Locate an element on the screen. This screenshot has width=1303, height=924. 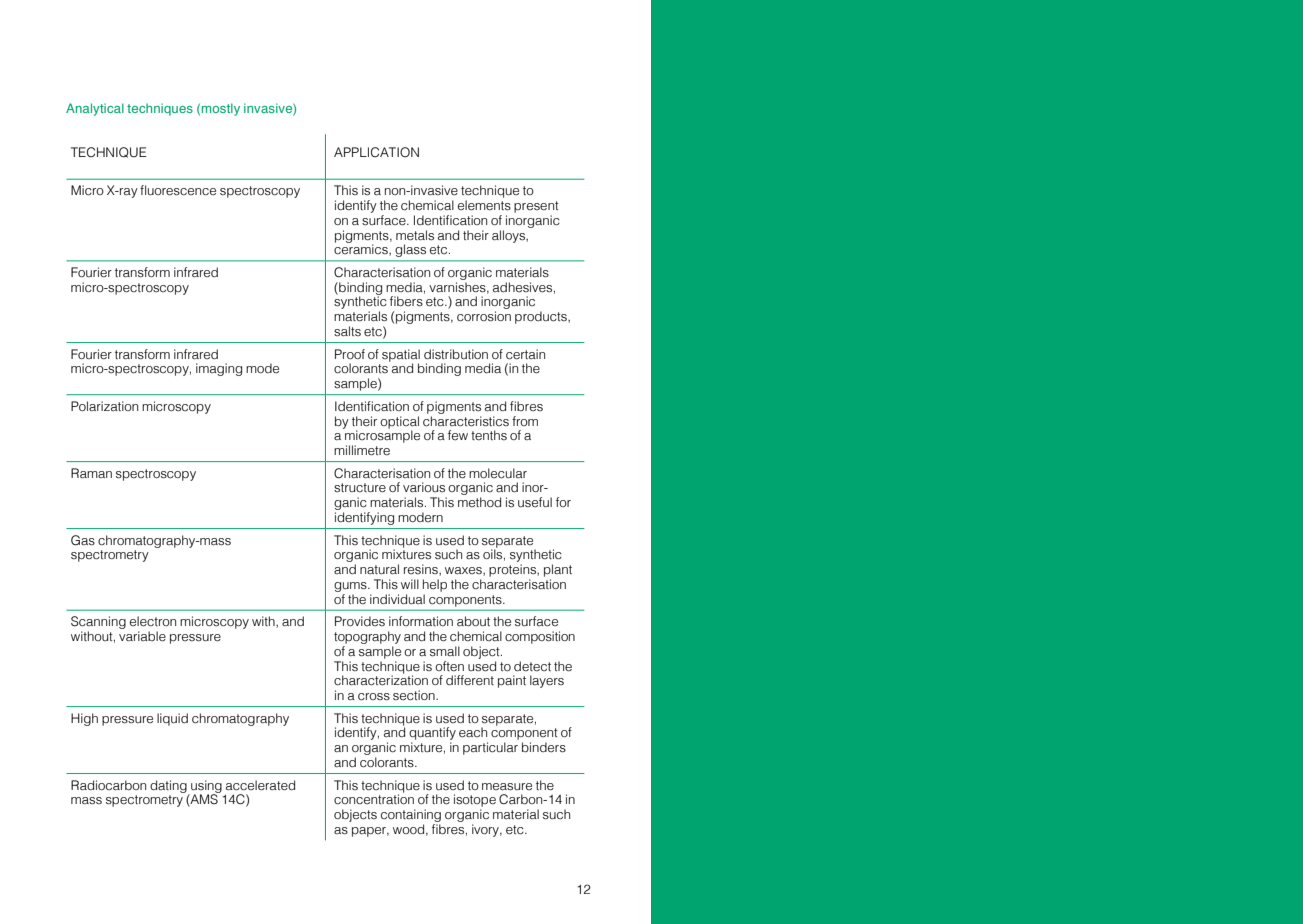
certain is located at coordinates (525, 354).
